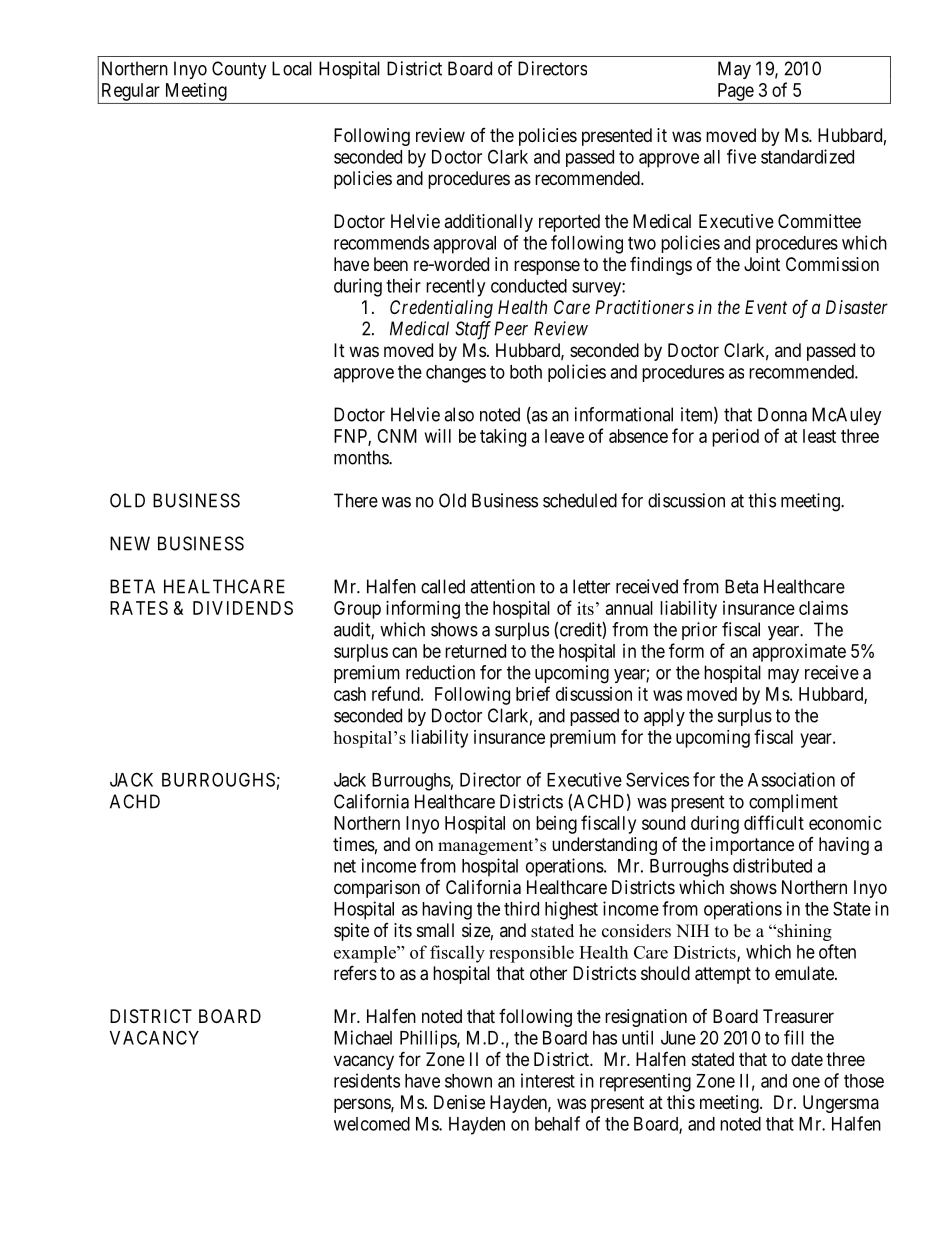  Describe the element at coordinates (556, 825) in the screenshot. I see `being` at that location.
